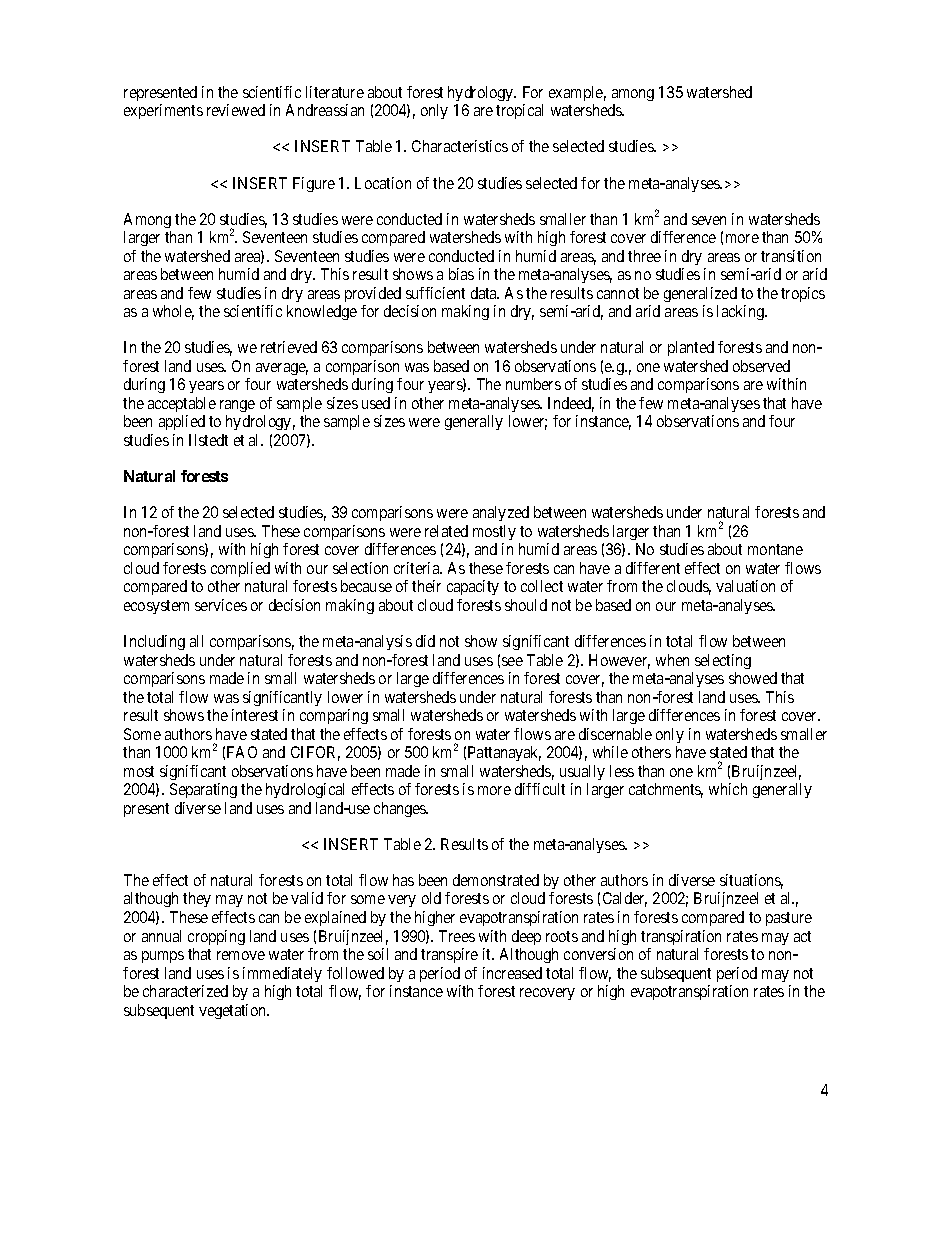 Image resolution: width=952 pixels, height=1233 pixels. Describe the element at coordinates (289, 347) in the image. I see `retrieved` at that location.
